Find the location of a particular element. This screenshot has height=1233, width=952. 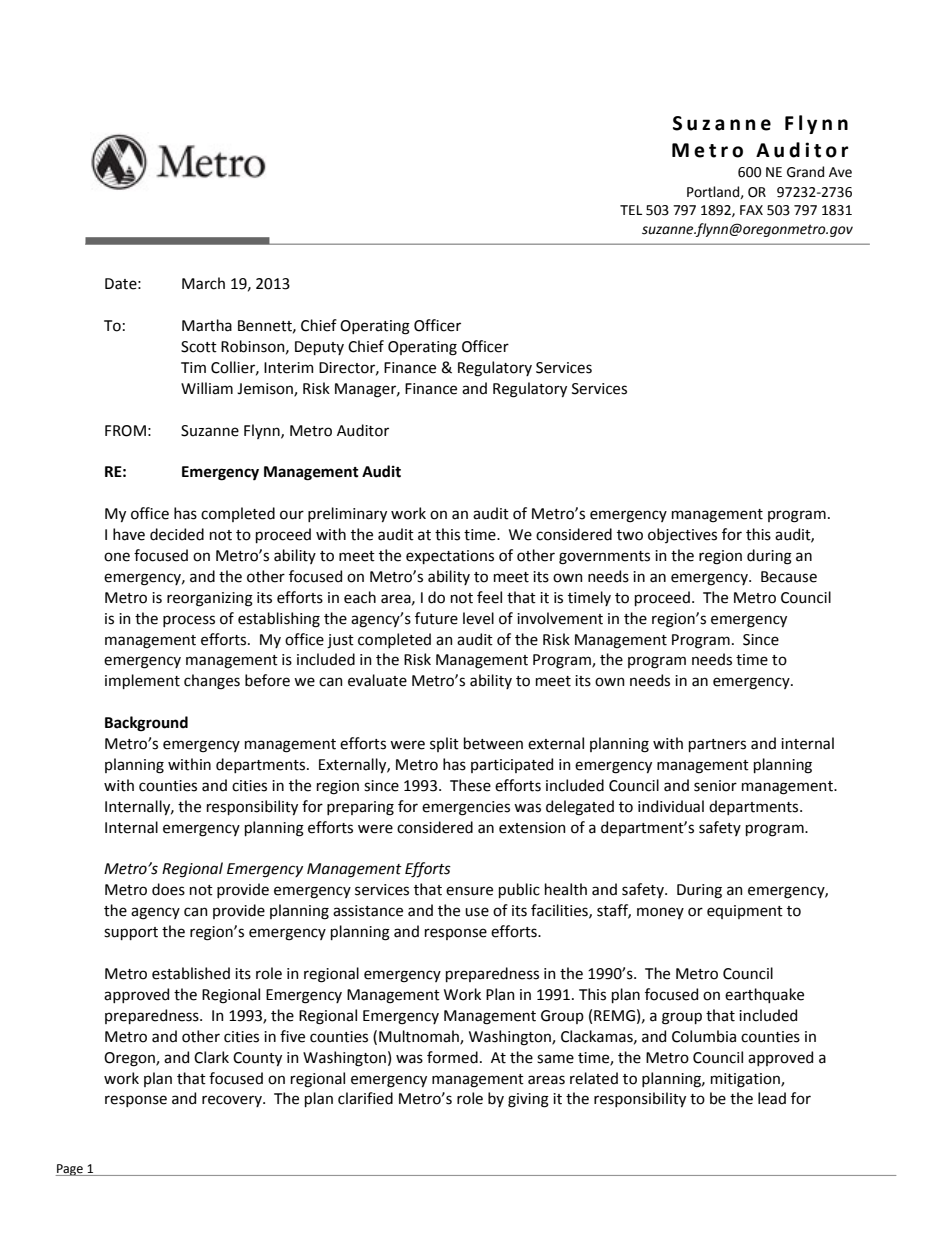

TEL is located at coordinates (631, 210).
